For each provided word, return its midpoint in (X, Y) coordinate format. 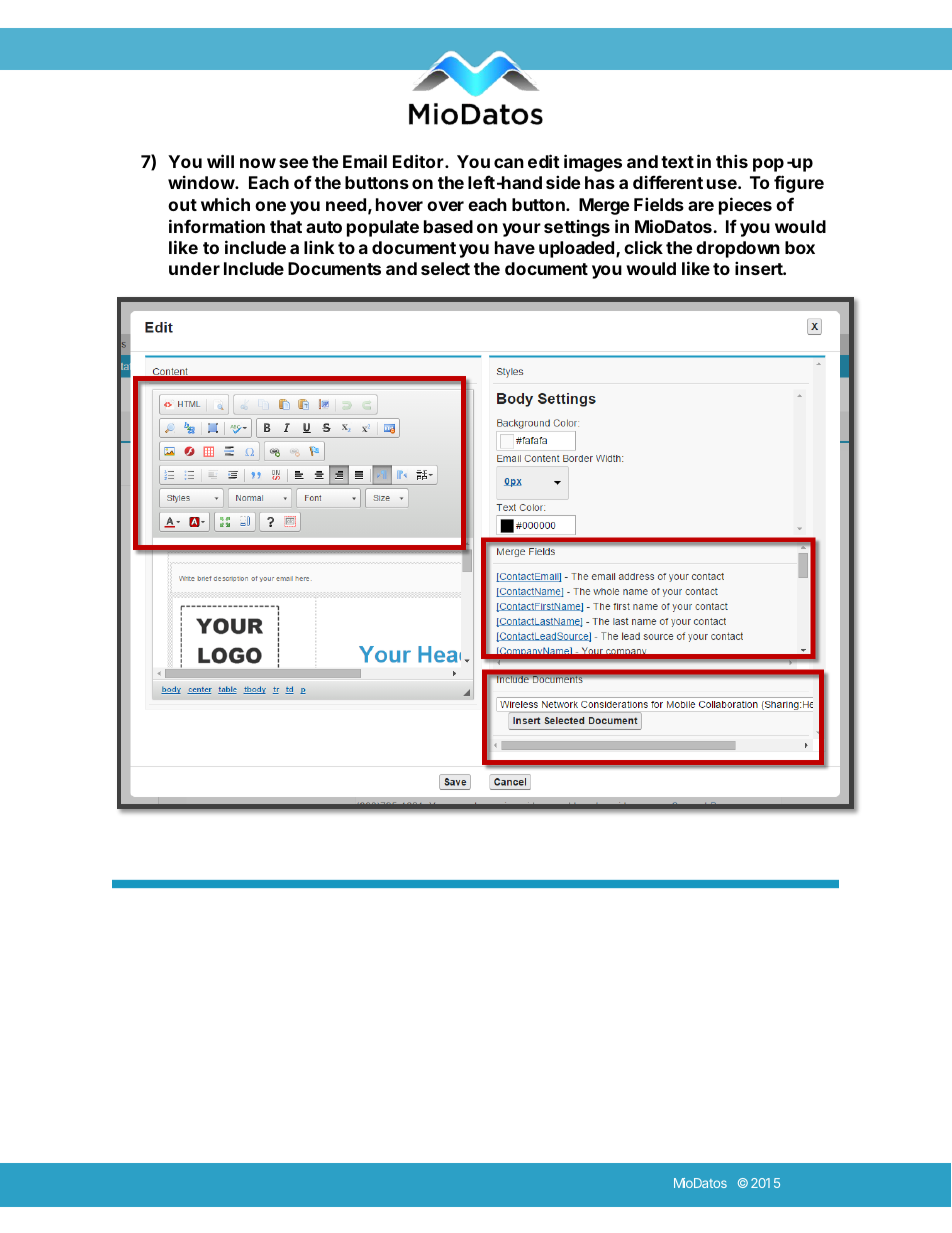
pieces (745, 206)
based (448, 226)
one (270, 206)
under (194, 268)
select (445, 268)
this (732, 161)
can (509, 163)
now (258, 163)
